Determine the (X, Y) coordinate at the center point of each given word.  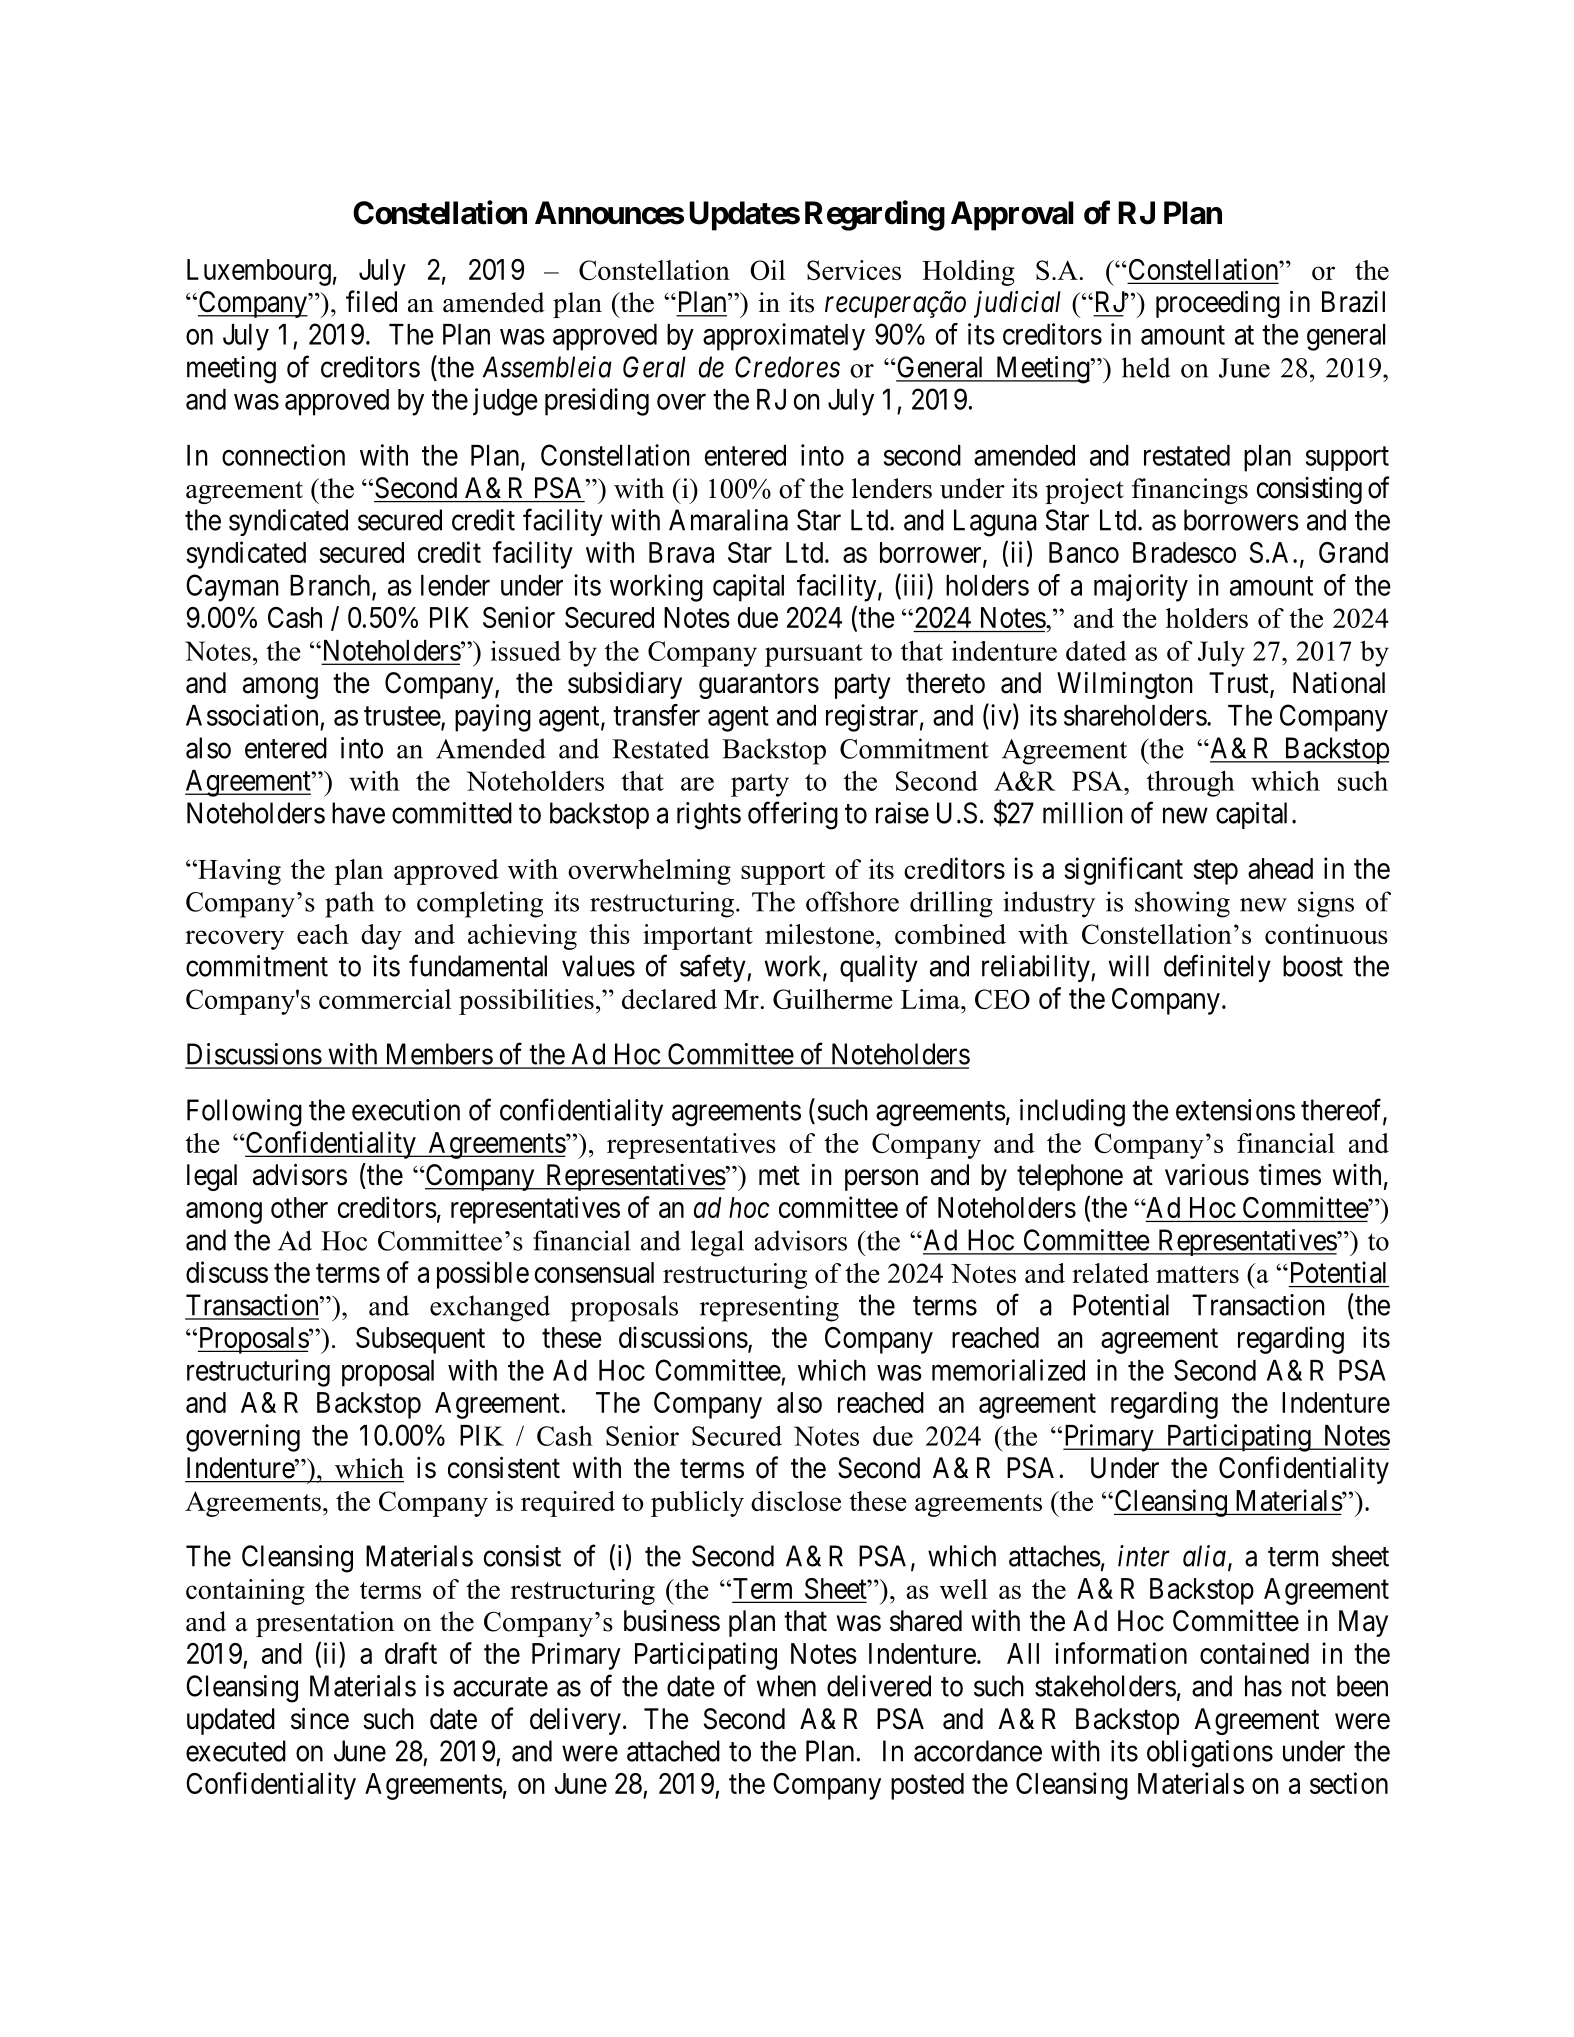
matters (1197, 1274)
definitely (1217, 968)
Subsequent (420, 1340)
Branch (331, 586)
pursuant (814, 655)
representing (769, 1308)
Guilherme (833, 999)
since (320, 1718)
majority (1141, 588)
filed (371, 301)
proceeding (1218, 304)
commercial (385, 999)
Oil (767, 270)
